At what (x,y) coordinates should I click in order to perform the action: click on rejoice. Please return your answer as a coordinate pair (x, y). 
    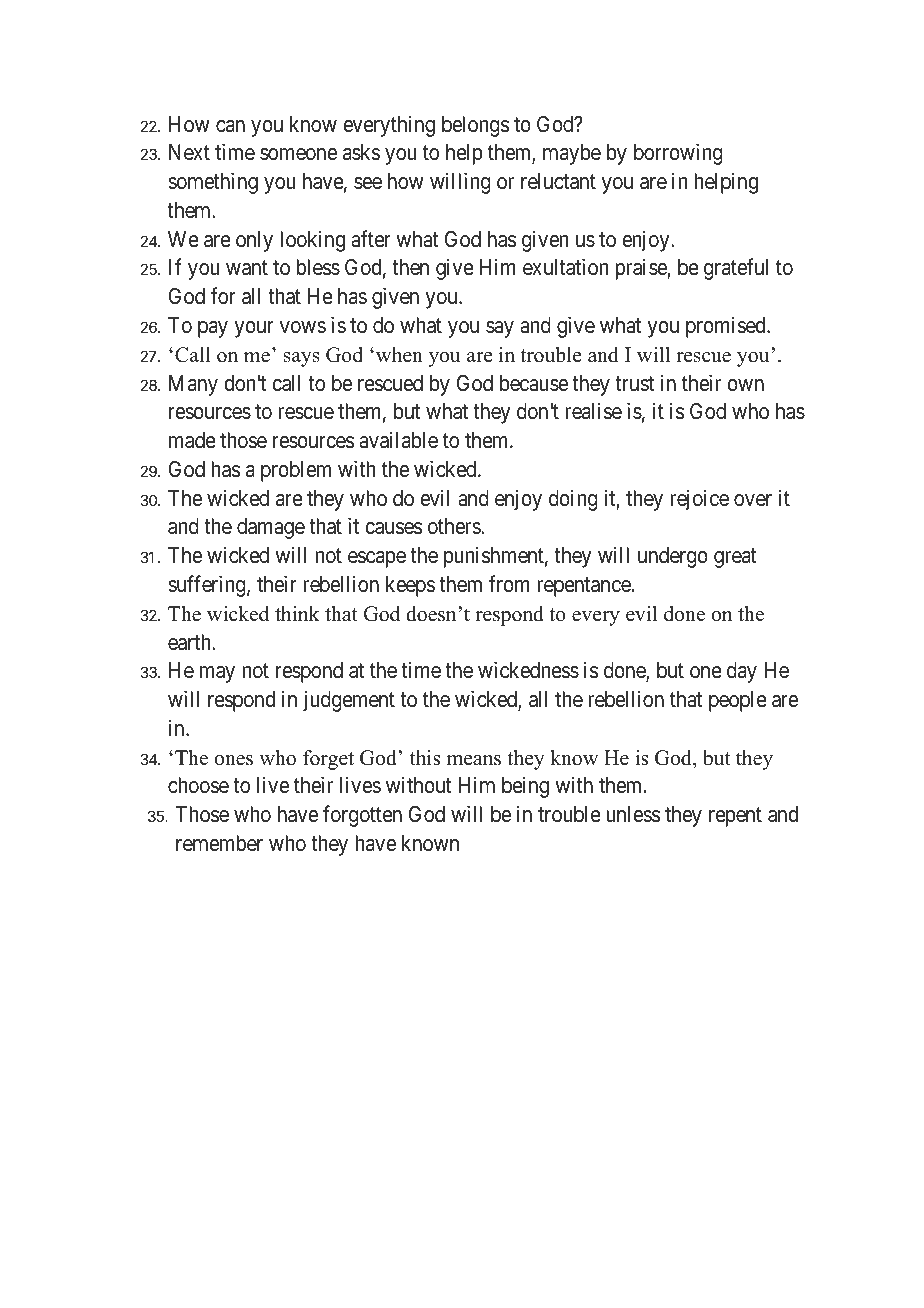
    Looking at the image, I should click on (699, 500).
